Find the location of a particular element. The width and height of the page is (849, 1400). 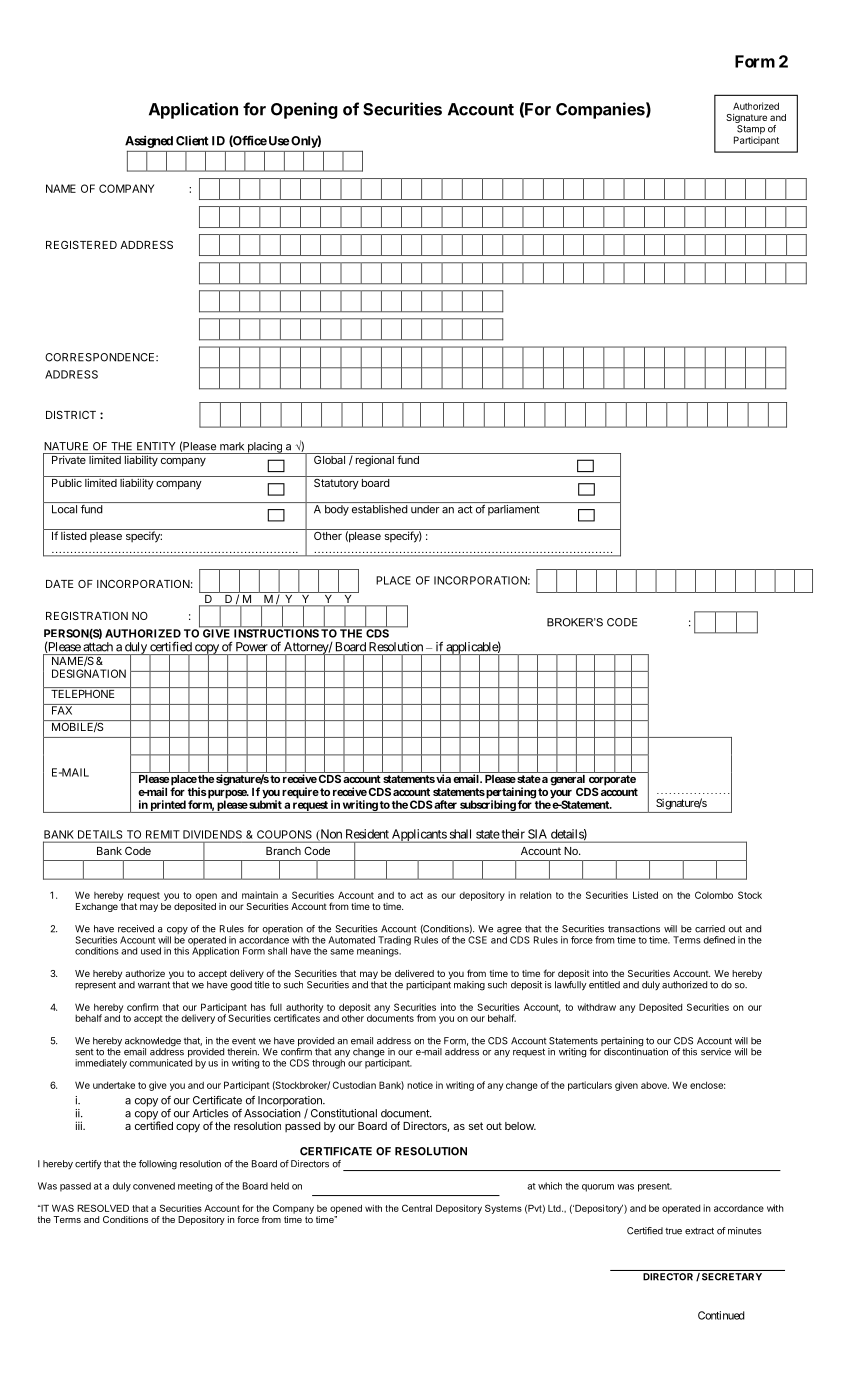

Stamp is located at coordinates (750, 131).
